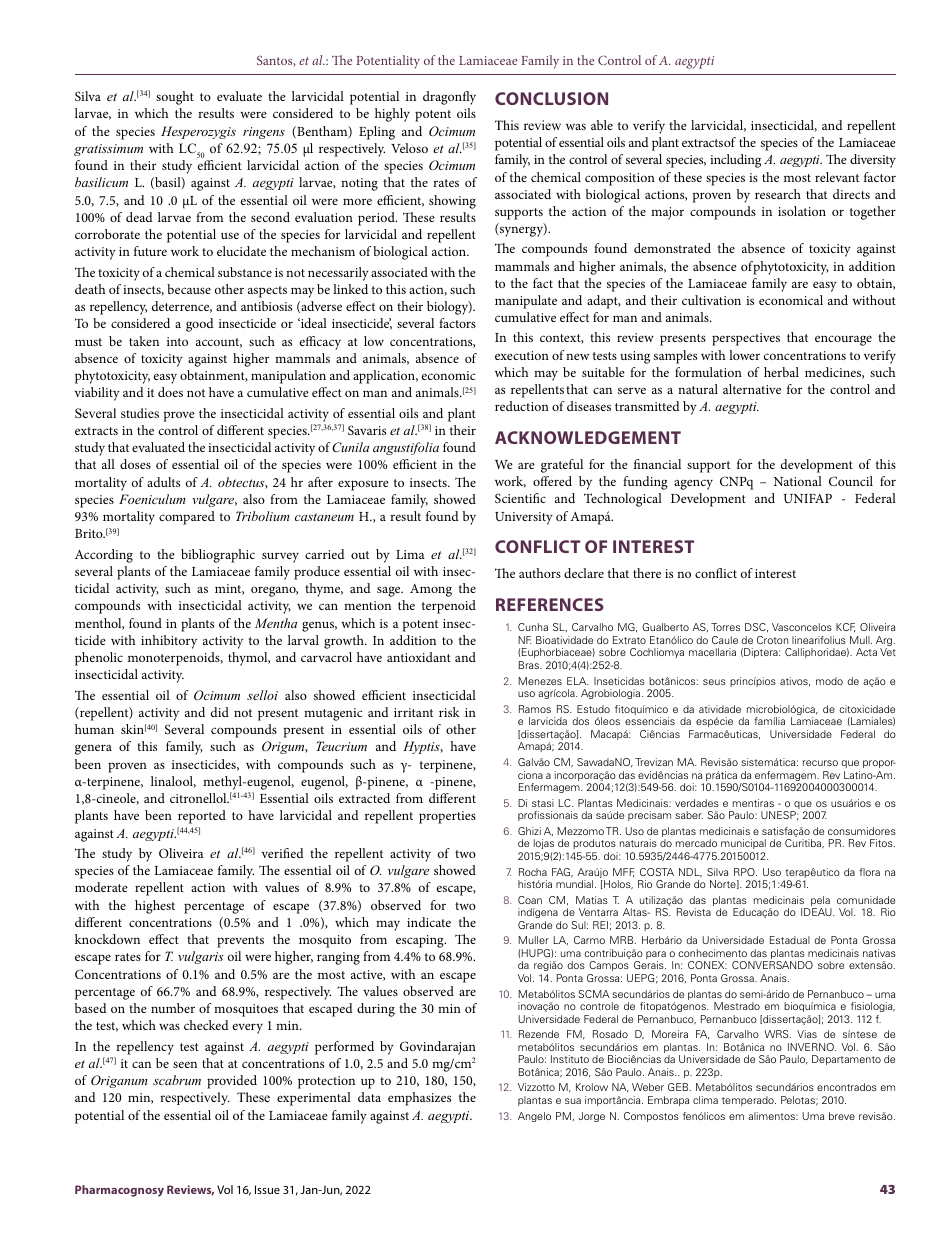  I want to click on inhibitory, so click(169, 642).
